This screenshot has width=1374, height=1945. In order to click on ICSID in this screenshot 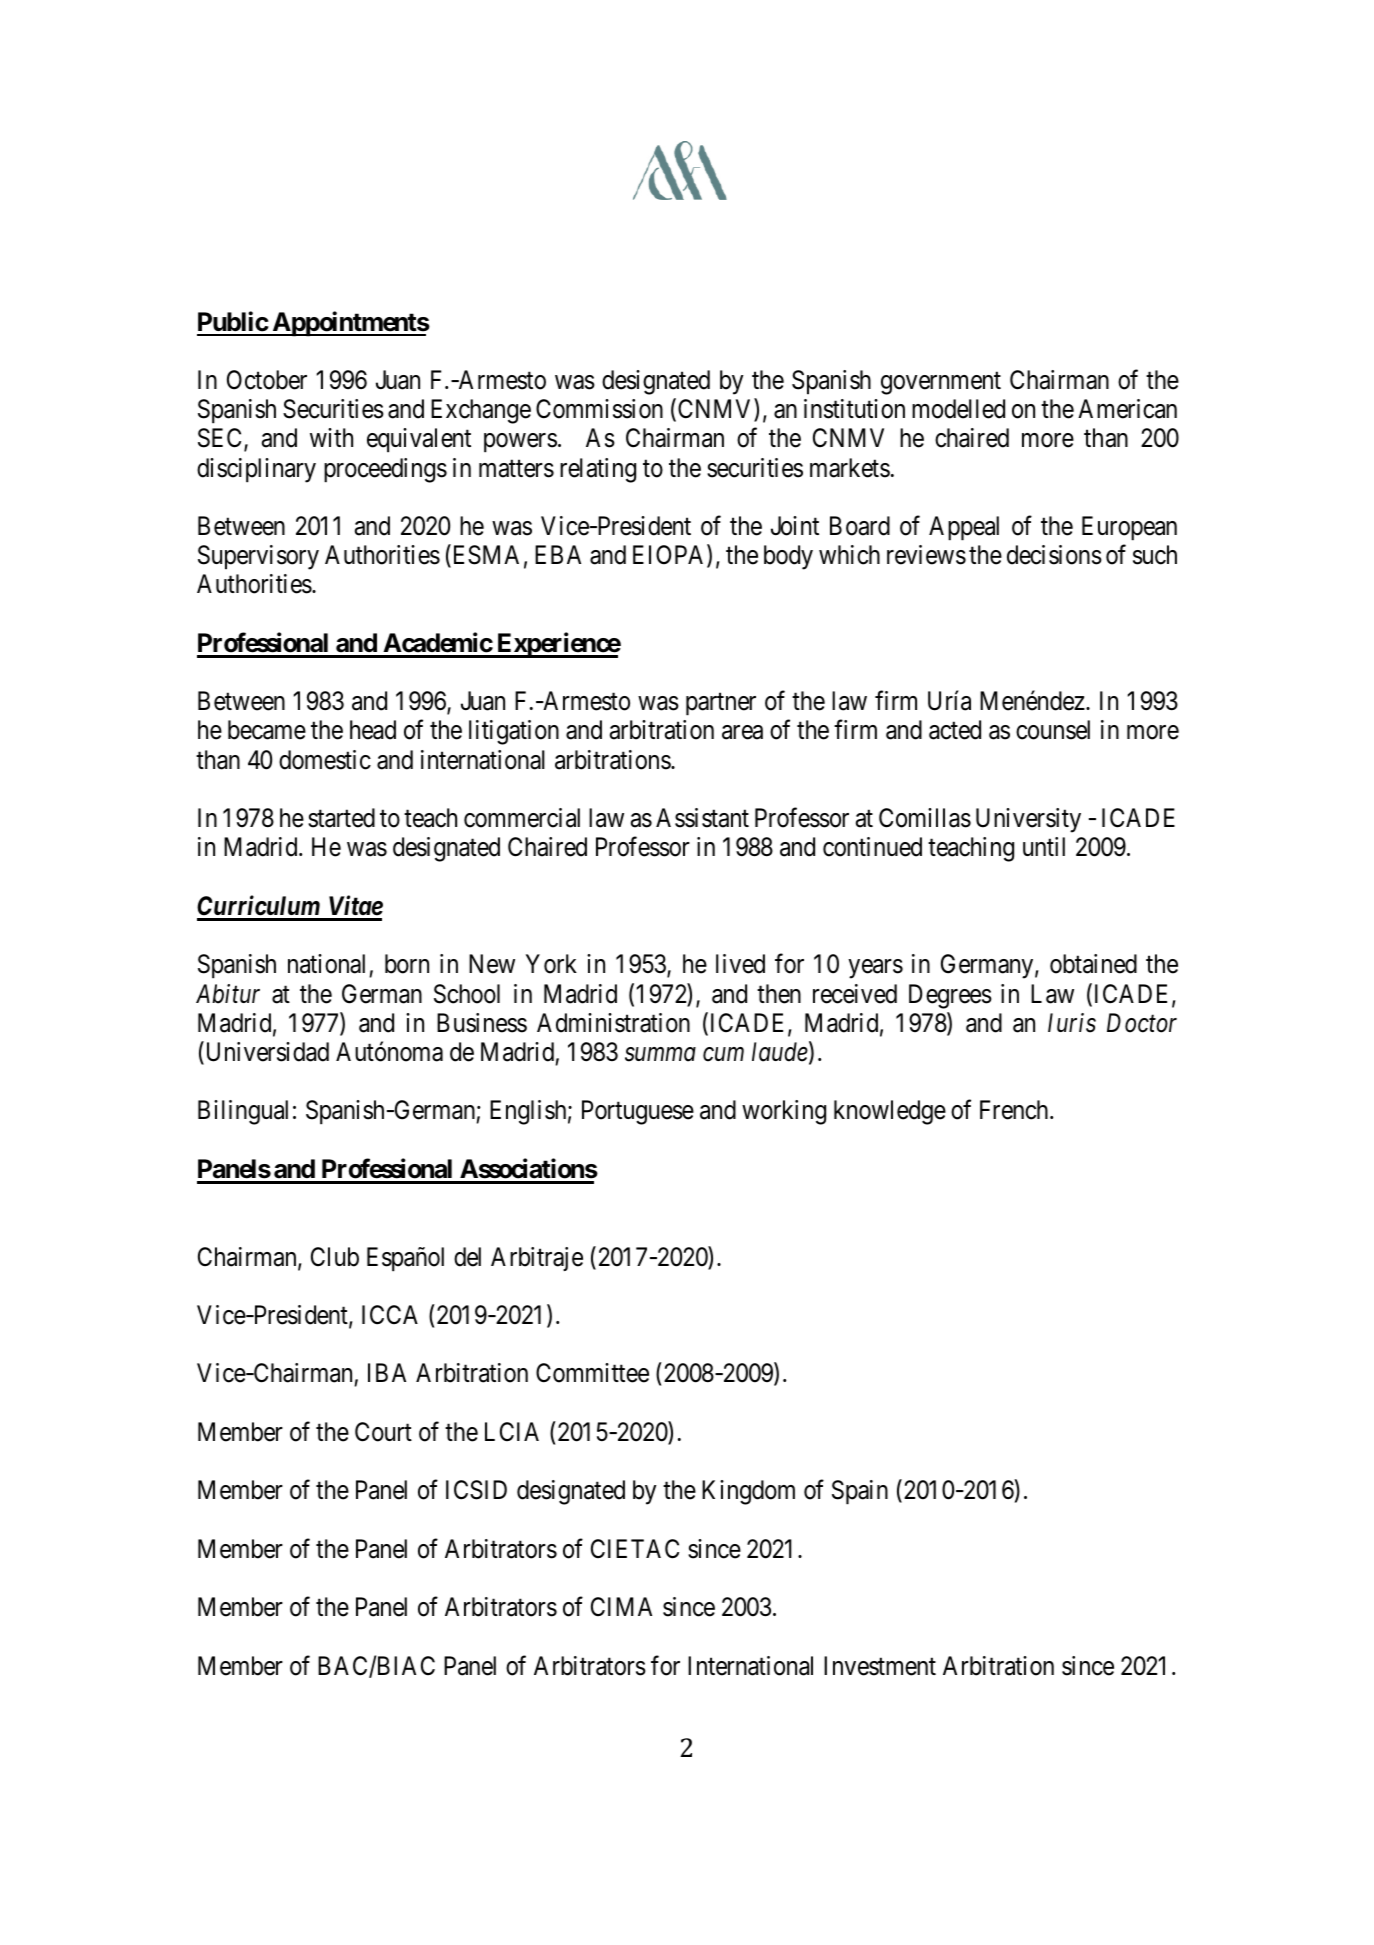, I will do `click(476, 1490)`.
